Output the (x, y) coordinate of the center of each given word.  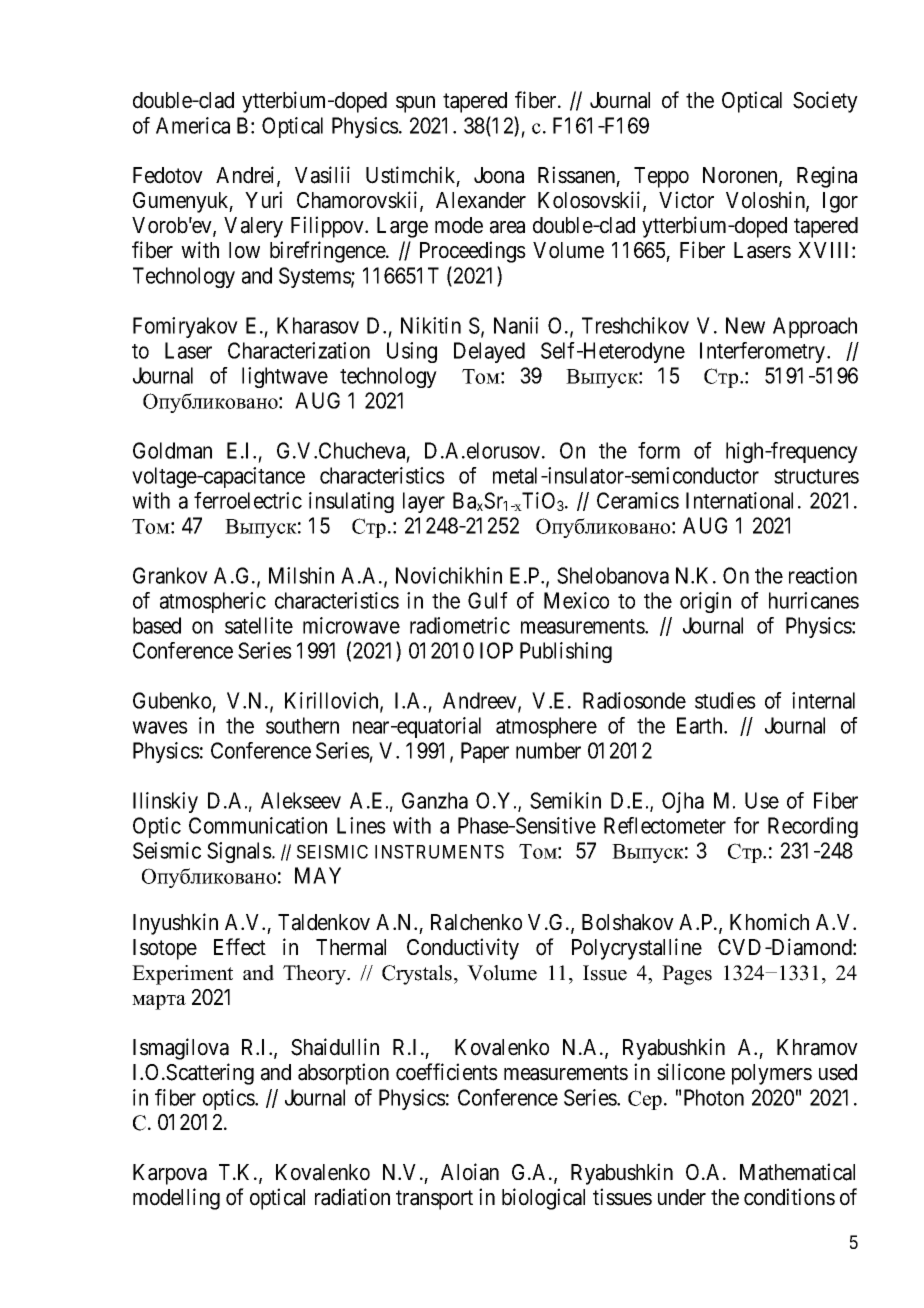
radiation (352, 1197)
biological (543, 1199)
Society (825, 102)
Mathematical (797, 1172)
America (193, 125)
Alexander (481, 200)
